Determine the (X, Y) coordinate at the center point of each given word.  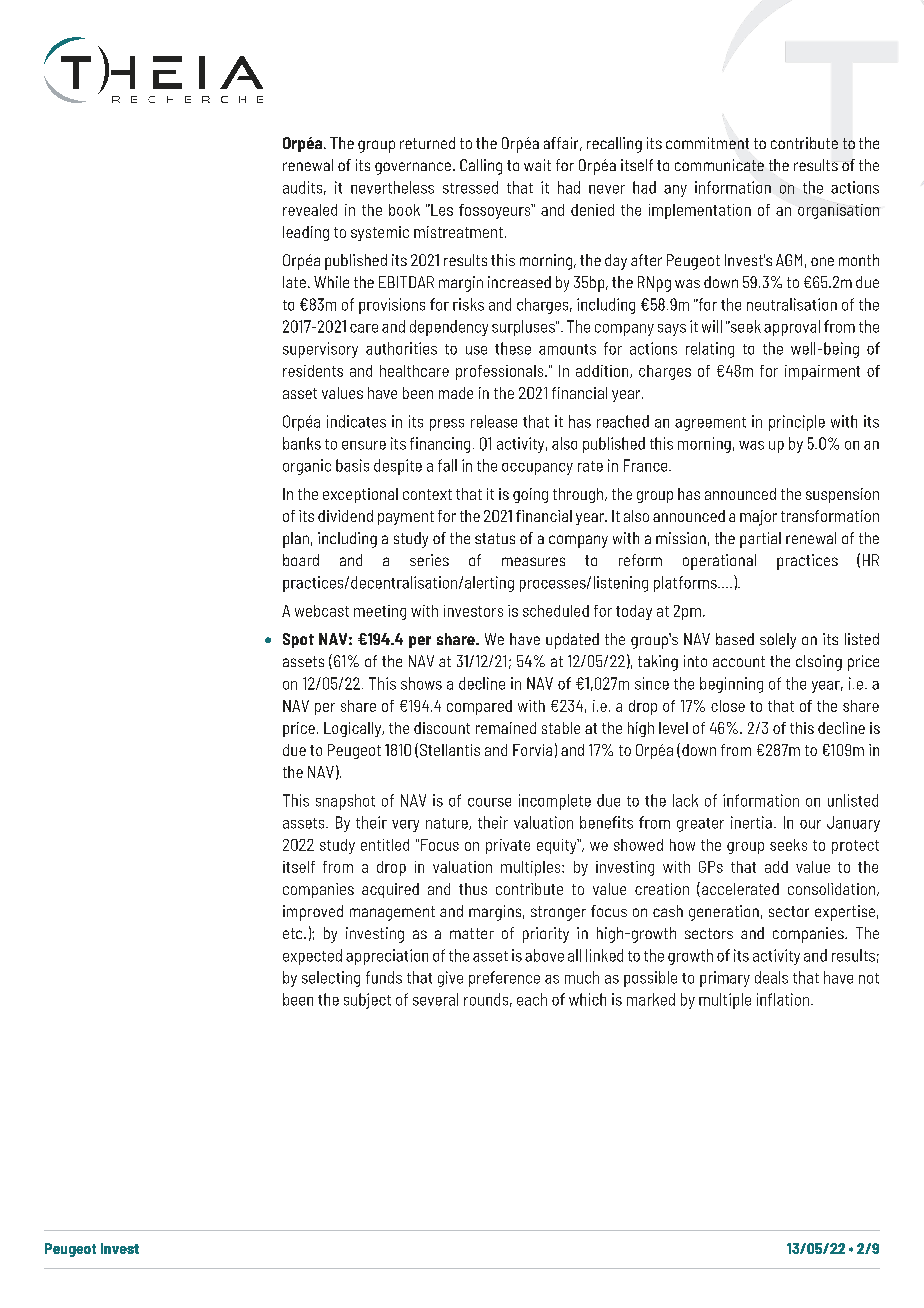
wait (537, 165)
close (728, 706)
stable (561, 728)
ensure (364, 445)
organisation (839, 211)
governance (413, 168)
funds (384, 977)
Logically (354, 729)
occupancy (537, 469)
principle (797, 423)
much (582, 977)
